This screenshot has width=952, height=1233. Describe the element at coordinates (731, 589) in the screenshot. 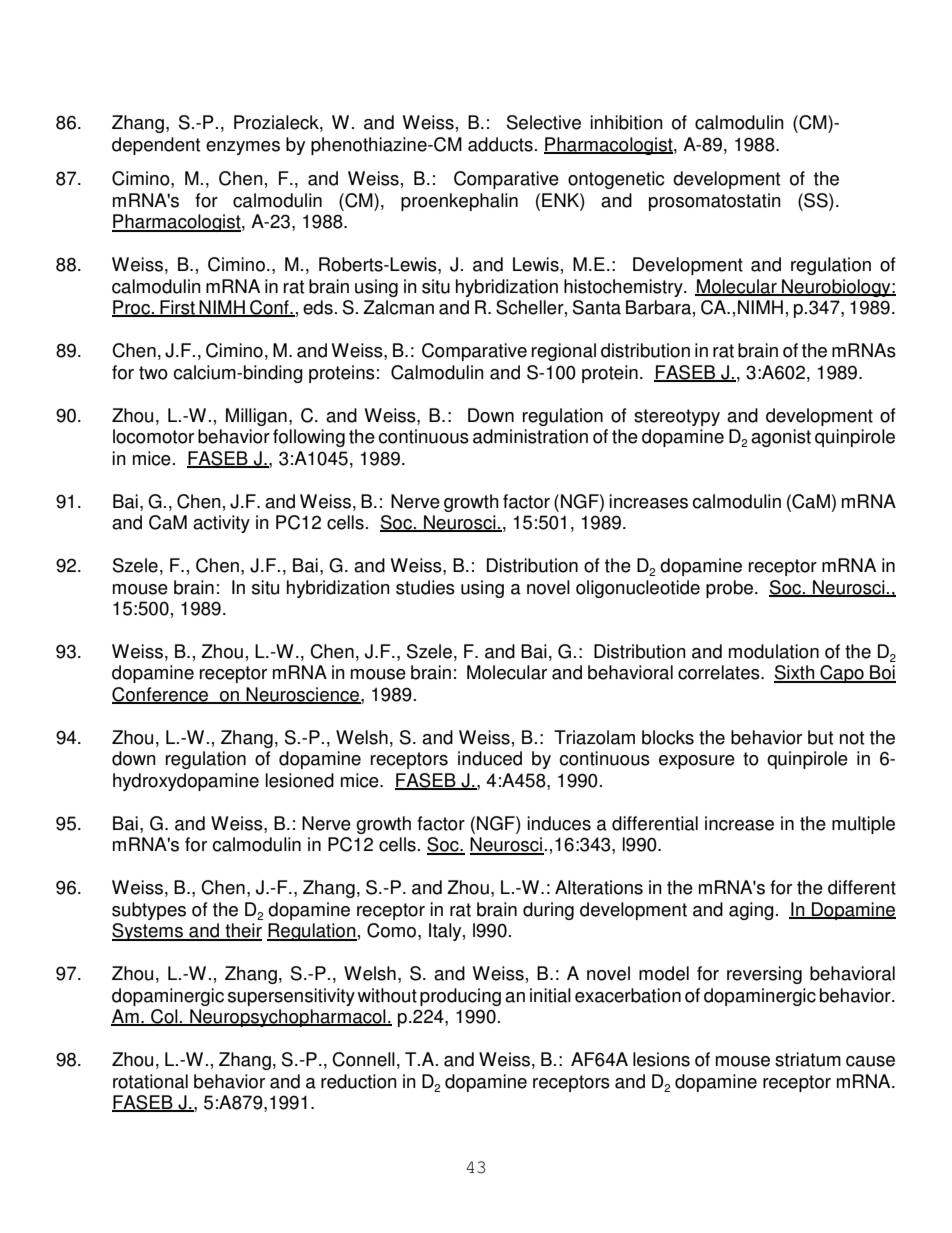

I see `probe` at that location.
